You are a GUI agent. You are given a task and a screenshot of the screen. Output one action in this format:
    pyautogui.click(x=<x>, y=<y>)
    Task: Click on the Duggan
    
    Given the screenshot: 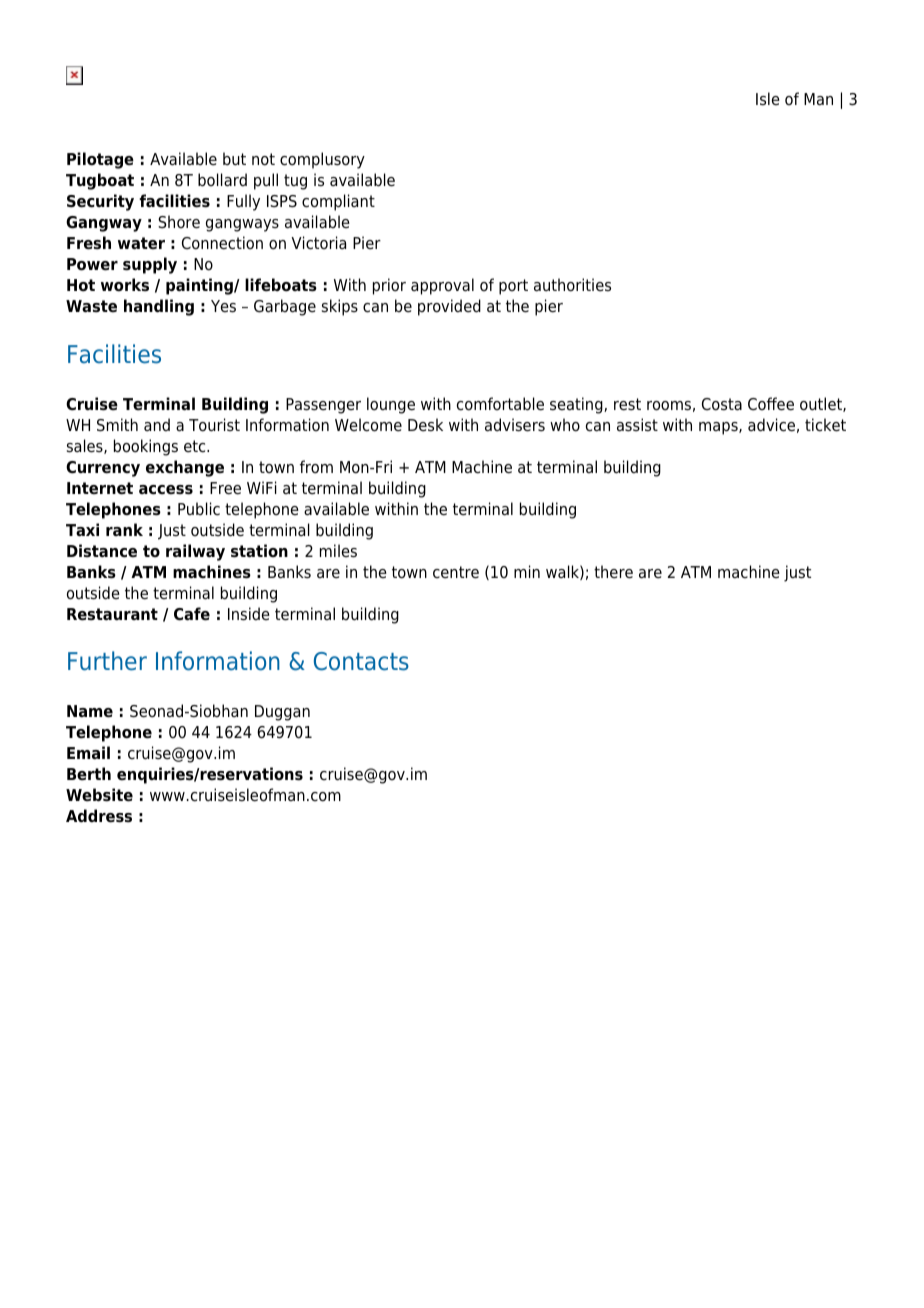 What is the action you would take?
    pyautogui.click(x=282, y=713)
